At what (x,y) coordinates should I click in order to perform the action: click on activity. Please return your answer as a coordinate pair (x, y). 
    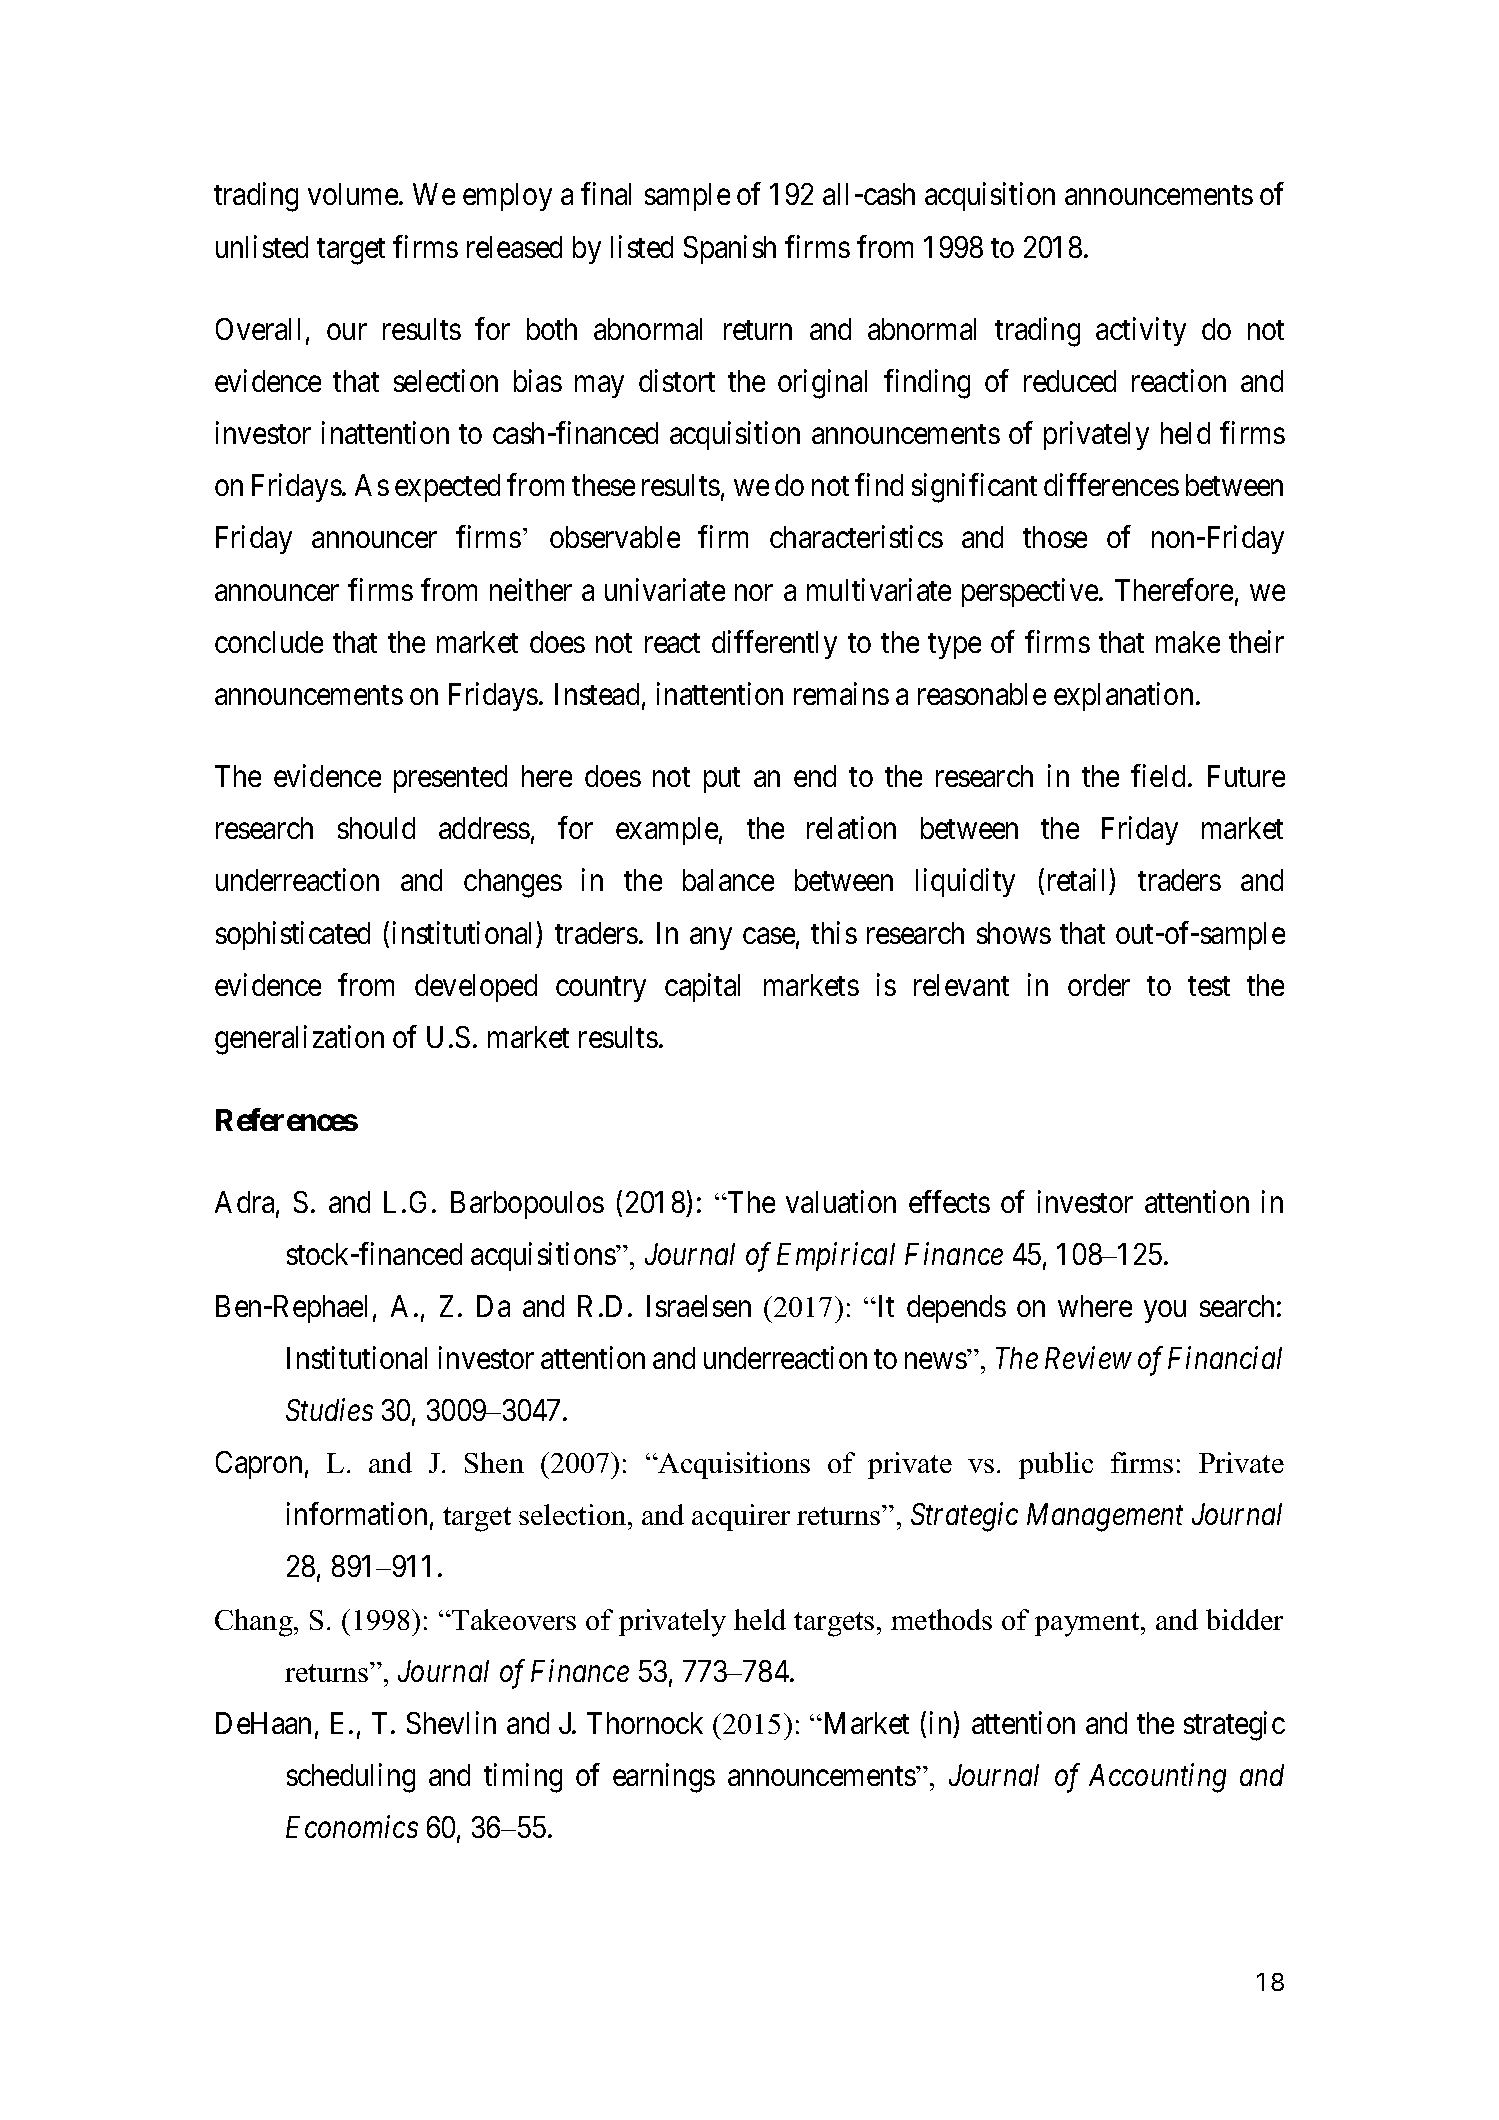
    Looking at the image, I should click on (1141, 331).
